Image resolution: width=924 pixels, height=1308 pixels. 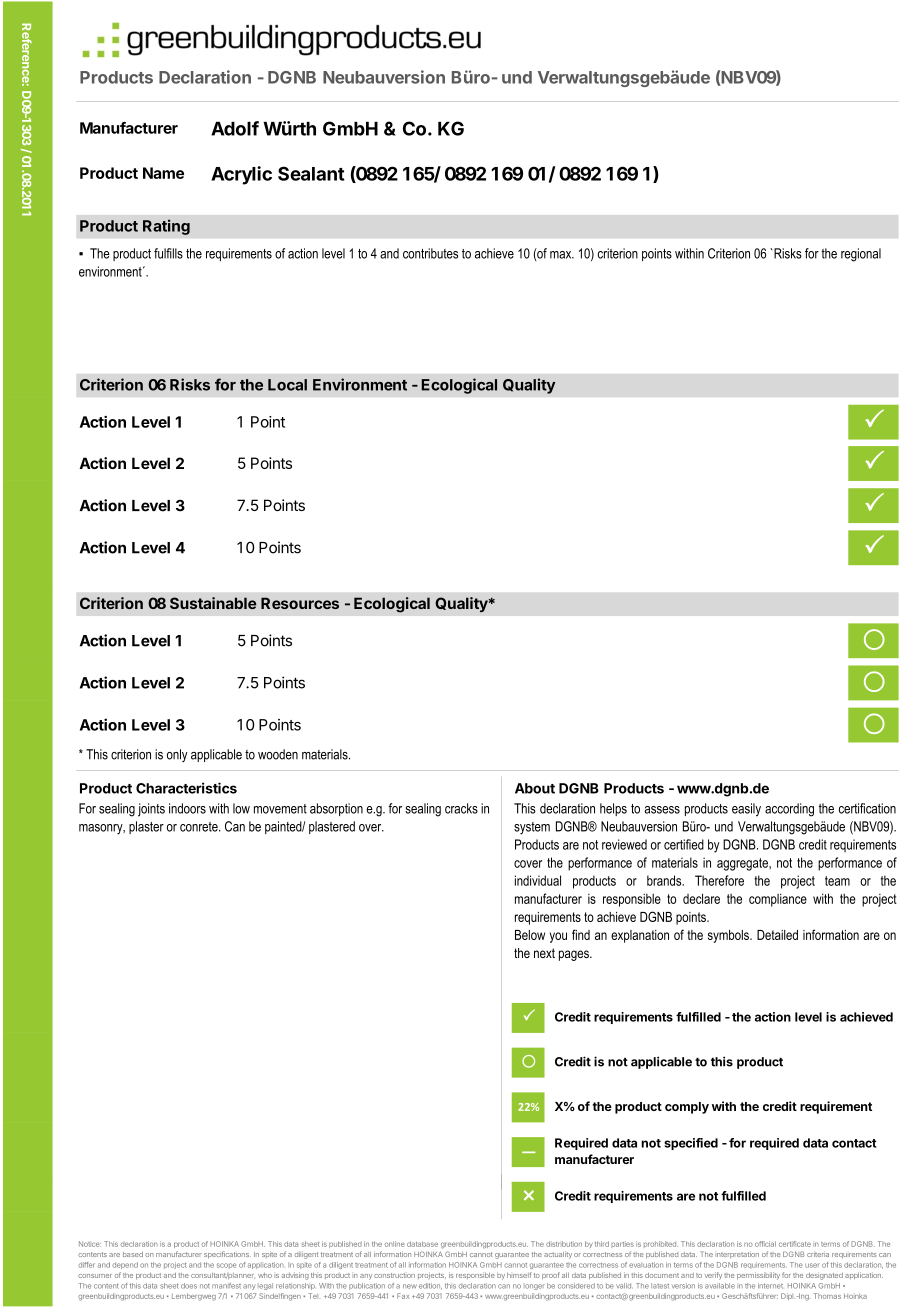 What do you see at coordinates (430, 253) in the image?
I see `contributes` at bounding box center [430, 253].
